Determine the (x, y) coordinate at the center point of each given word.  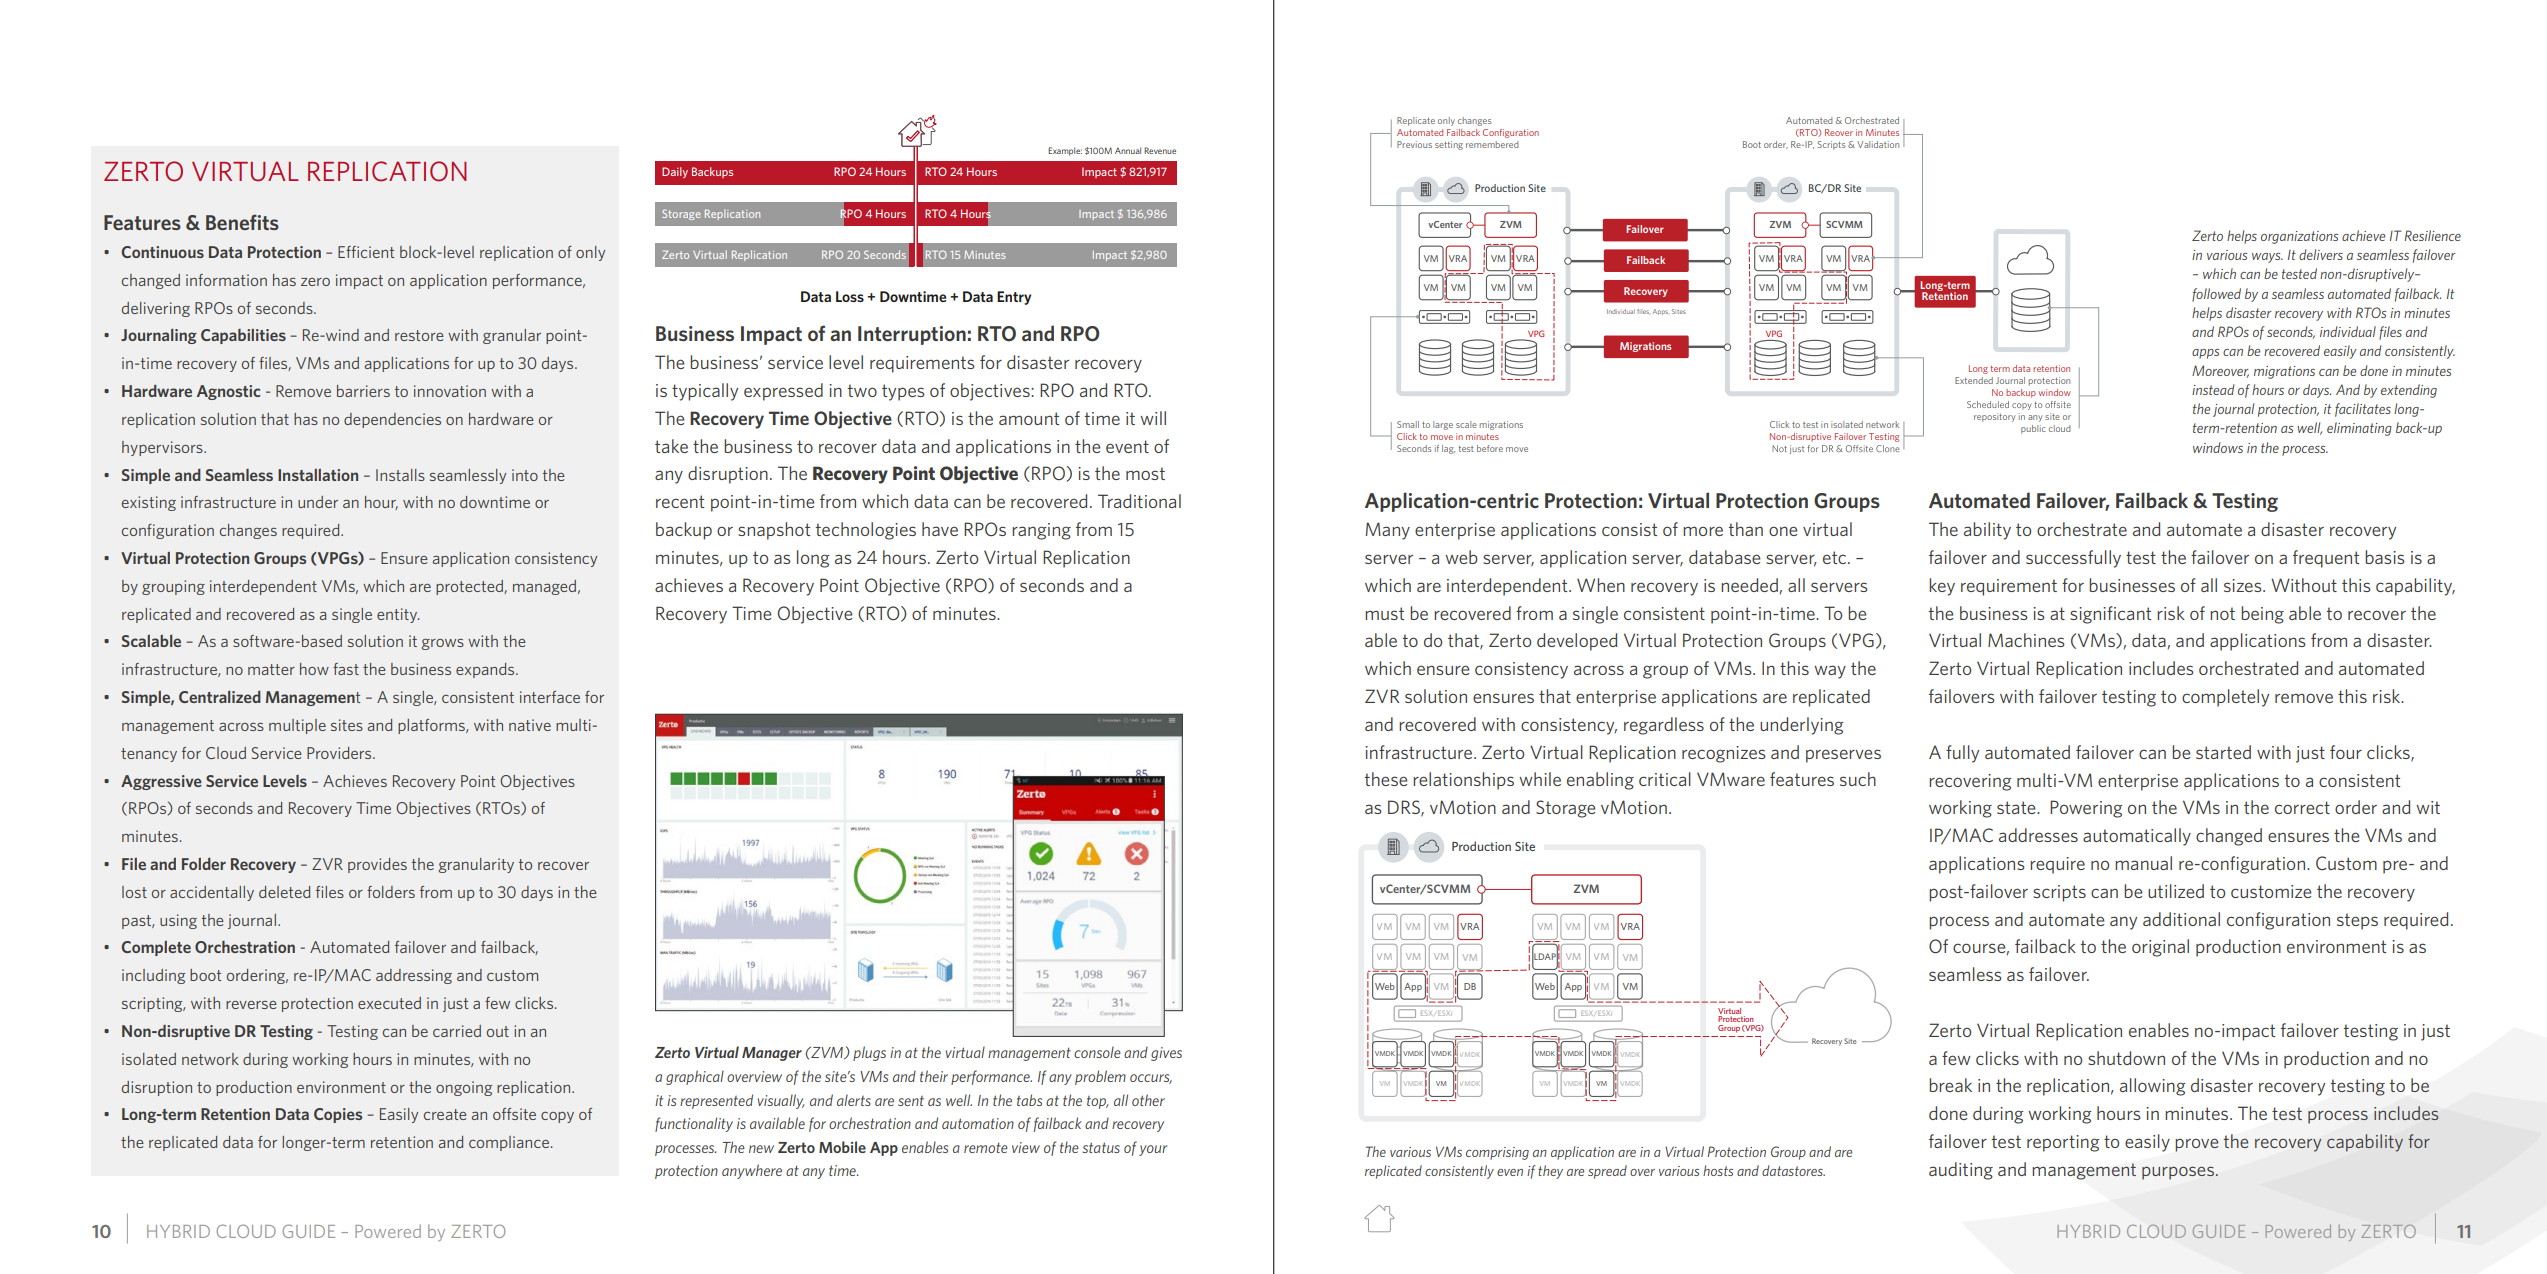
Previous (1414, 144)
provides (377, 865)
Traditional (1139, 501)
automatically (2137, 837)
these (1386, 779)
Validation (1878, 144)
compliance (509, 1143)
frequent (2326, 559)
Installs (400, 475)
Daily (675, 172)
